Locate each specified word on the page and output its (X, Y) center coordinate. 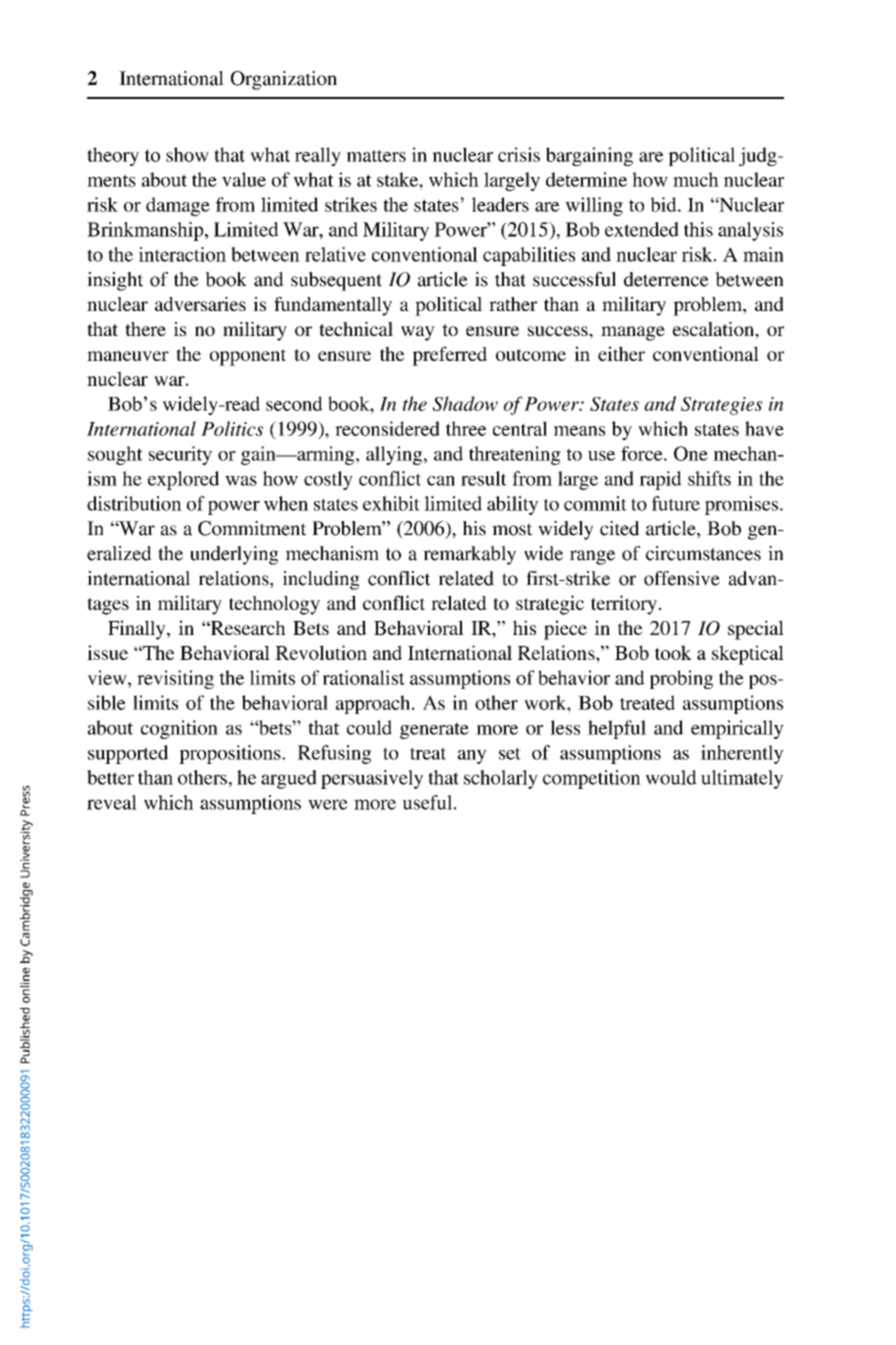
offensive (682, 578)
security (180, 455)
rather (513, 304)
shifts (709, 478)
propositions (231, 754)
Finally (138, 630)
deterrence (666, 279)
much (696, 179)
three (466, 428)
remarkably (469, 555)
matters (376, 156)
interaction (182, 254)
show (187, 154)
